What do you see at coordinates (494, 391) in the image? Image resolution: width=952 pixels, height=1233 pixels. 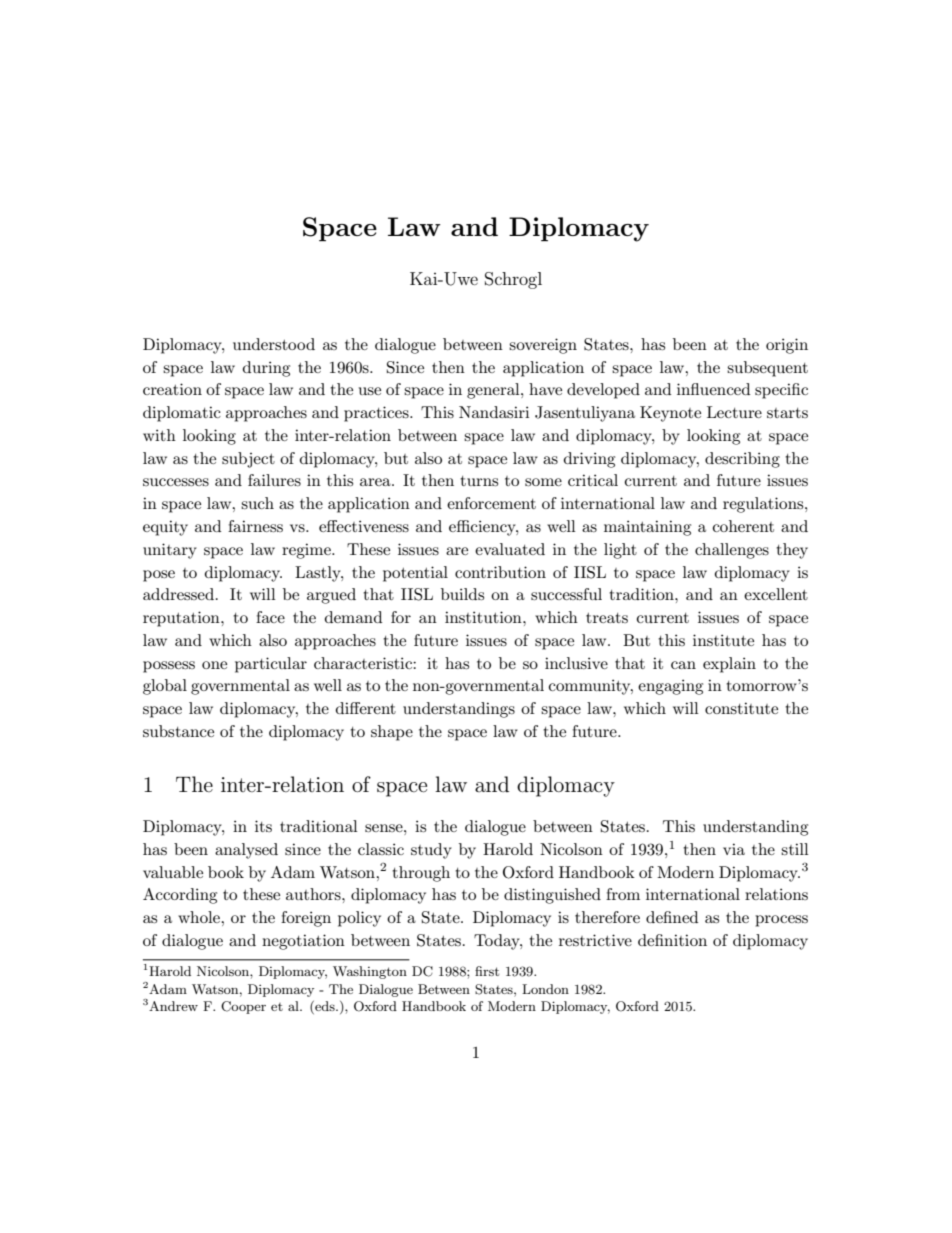 I see `general` at bounding box center [494, 391].
